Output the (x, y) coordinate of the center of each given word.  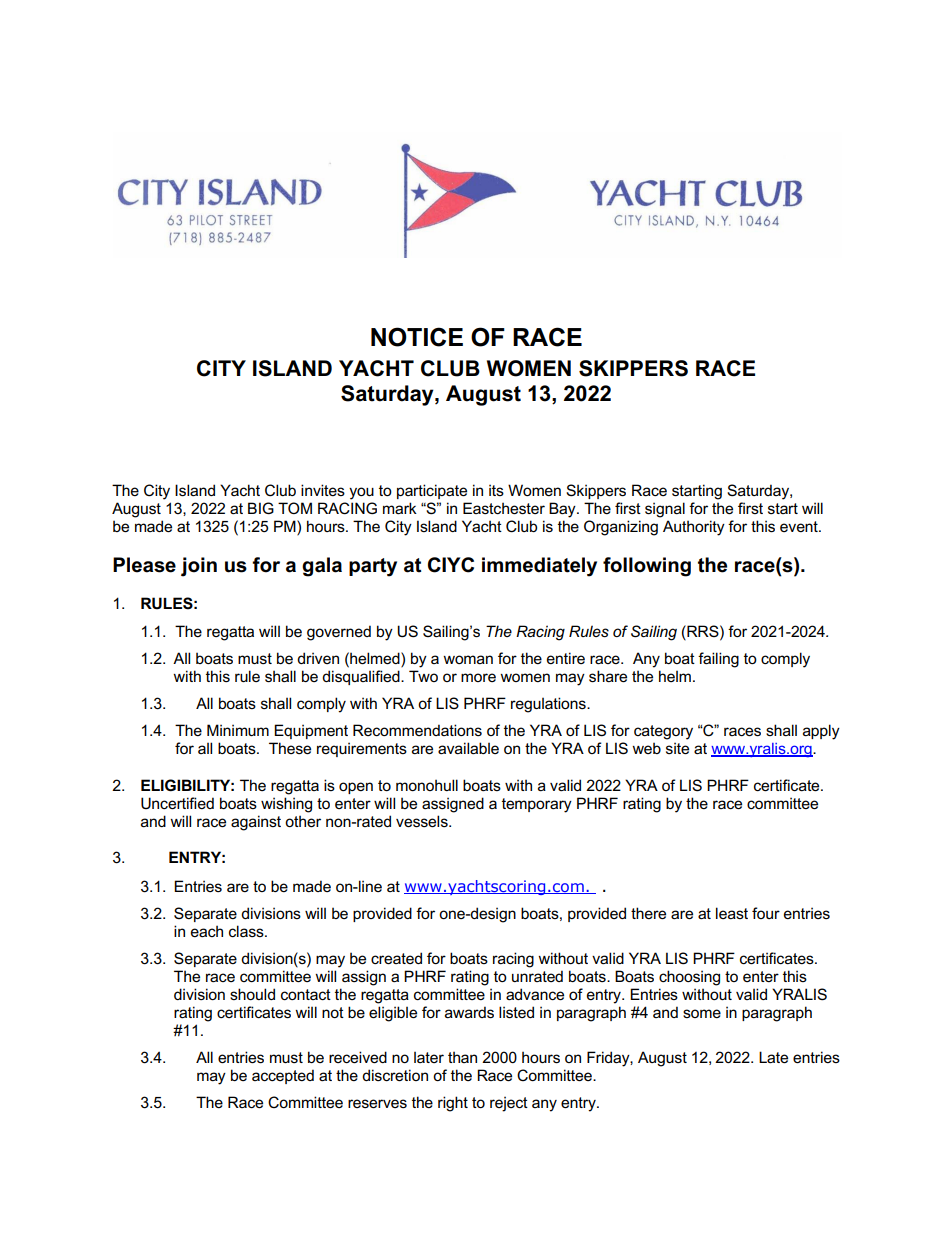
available (468, 748)
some (702, 1013)
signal (665, 510)
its (496, 490)
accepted (283, 1076)
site (677, 748)
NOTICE (417, 337)
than (462, 1057)
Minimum (238, 730)
